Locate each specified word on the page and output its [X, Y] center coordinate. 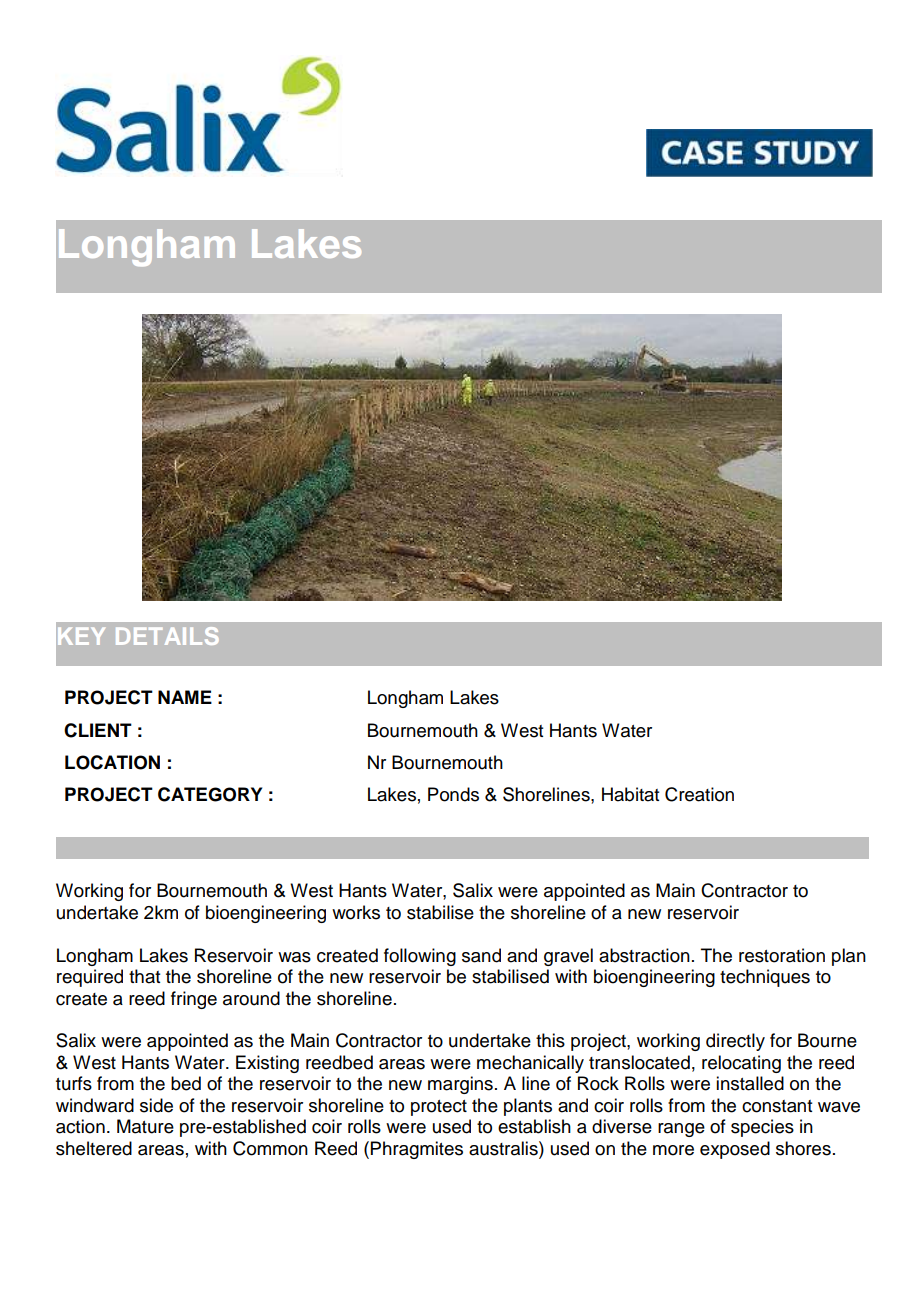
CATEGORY [210, 794]
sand [481, 955]
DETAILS [167, 636]
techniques [765, 978]
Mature [145, 1126]
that [144, 976]
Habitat [630, 794]
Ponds [453, 794]
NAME [185, 697]
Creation [699, 794]
